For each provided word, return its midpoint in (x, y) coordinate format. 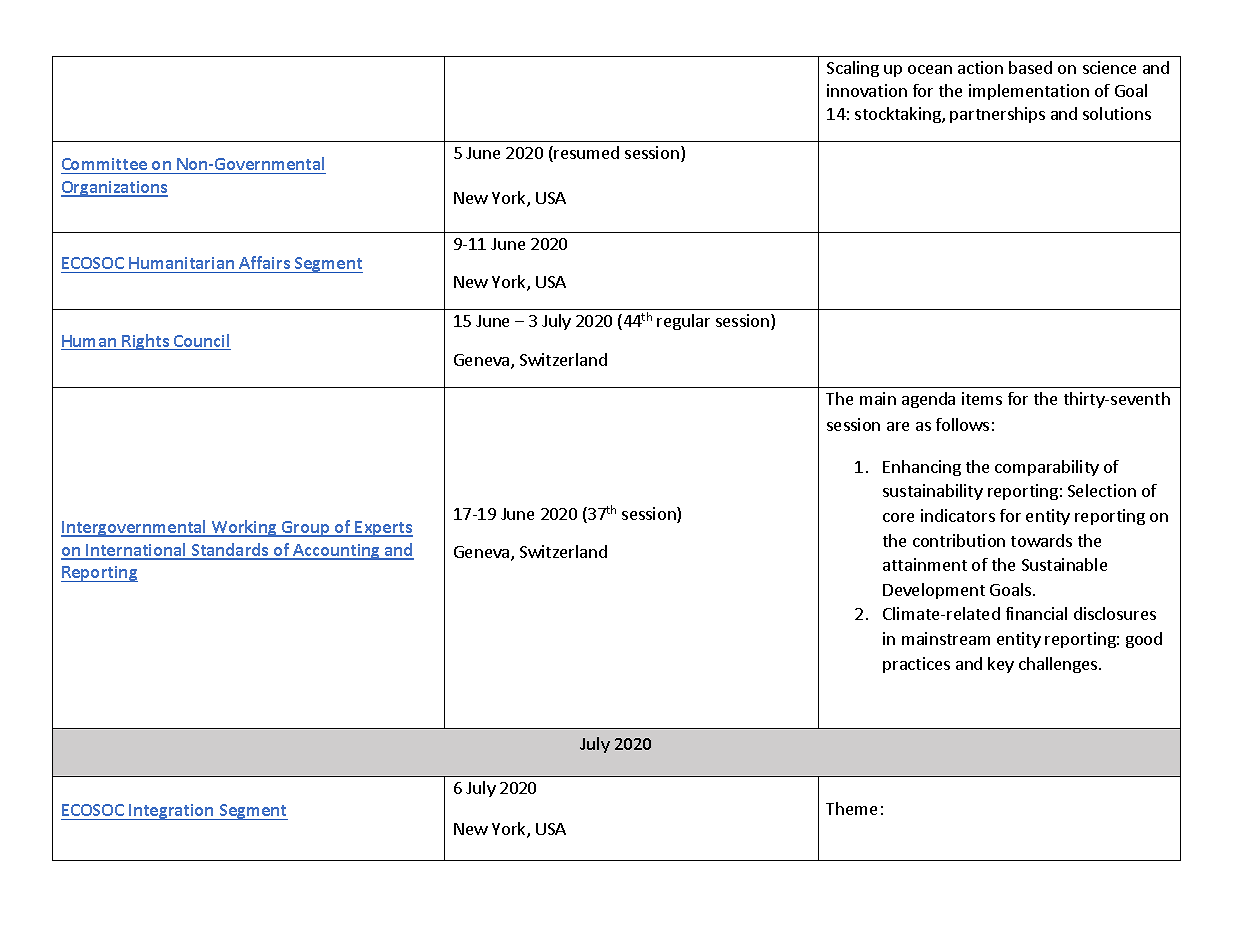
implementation (1029, 92)
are (898, 426)
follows (962, 424)
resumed (586, 152)
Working (244, 528)
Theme (851, 808)
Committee (104, 164)
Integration (171, 812)
